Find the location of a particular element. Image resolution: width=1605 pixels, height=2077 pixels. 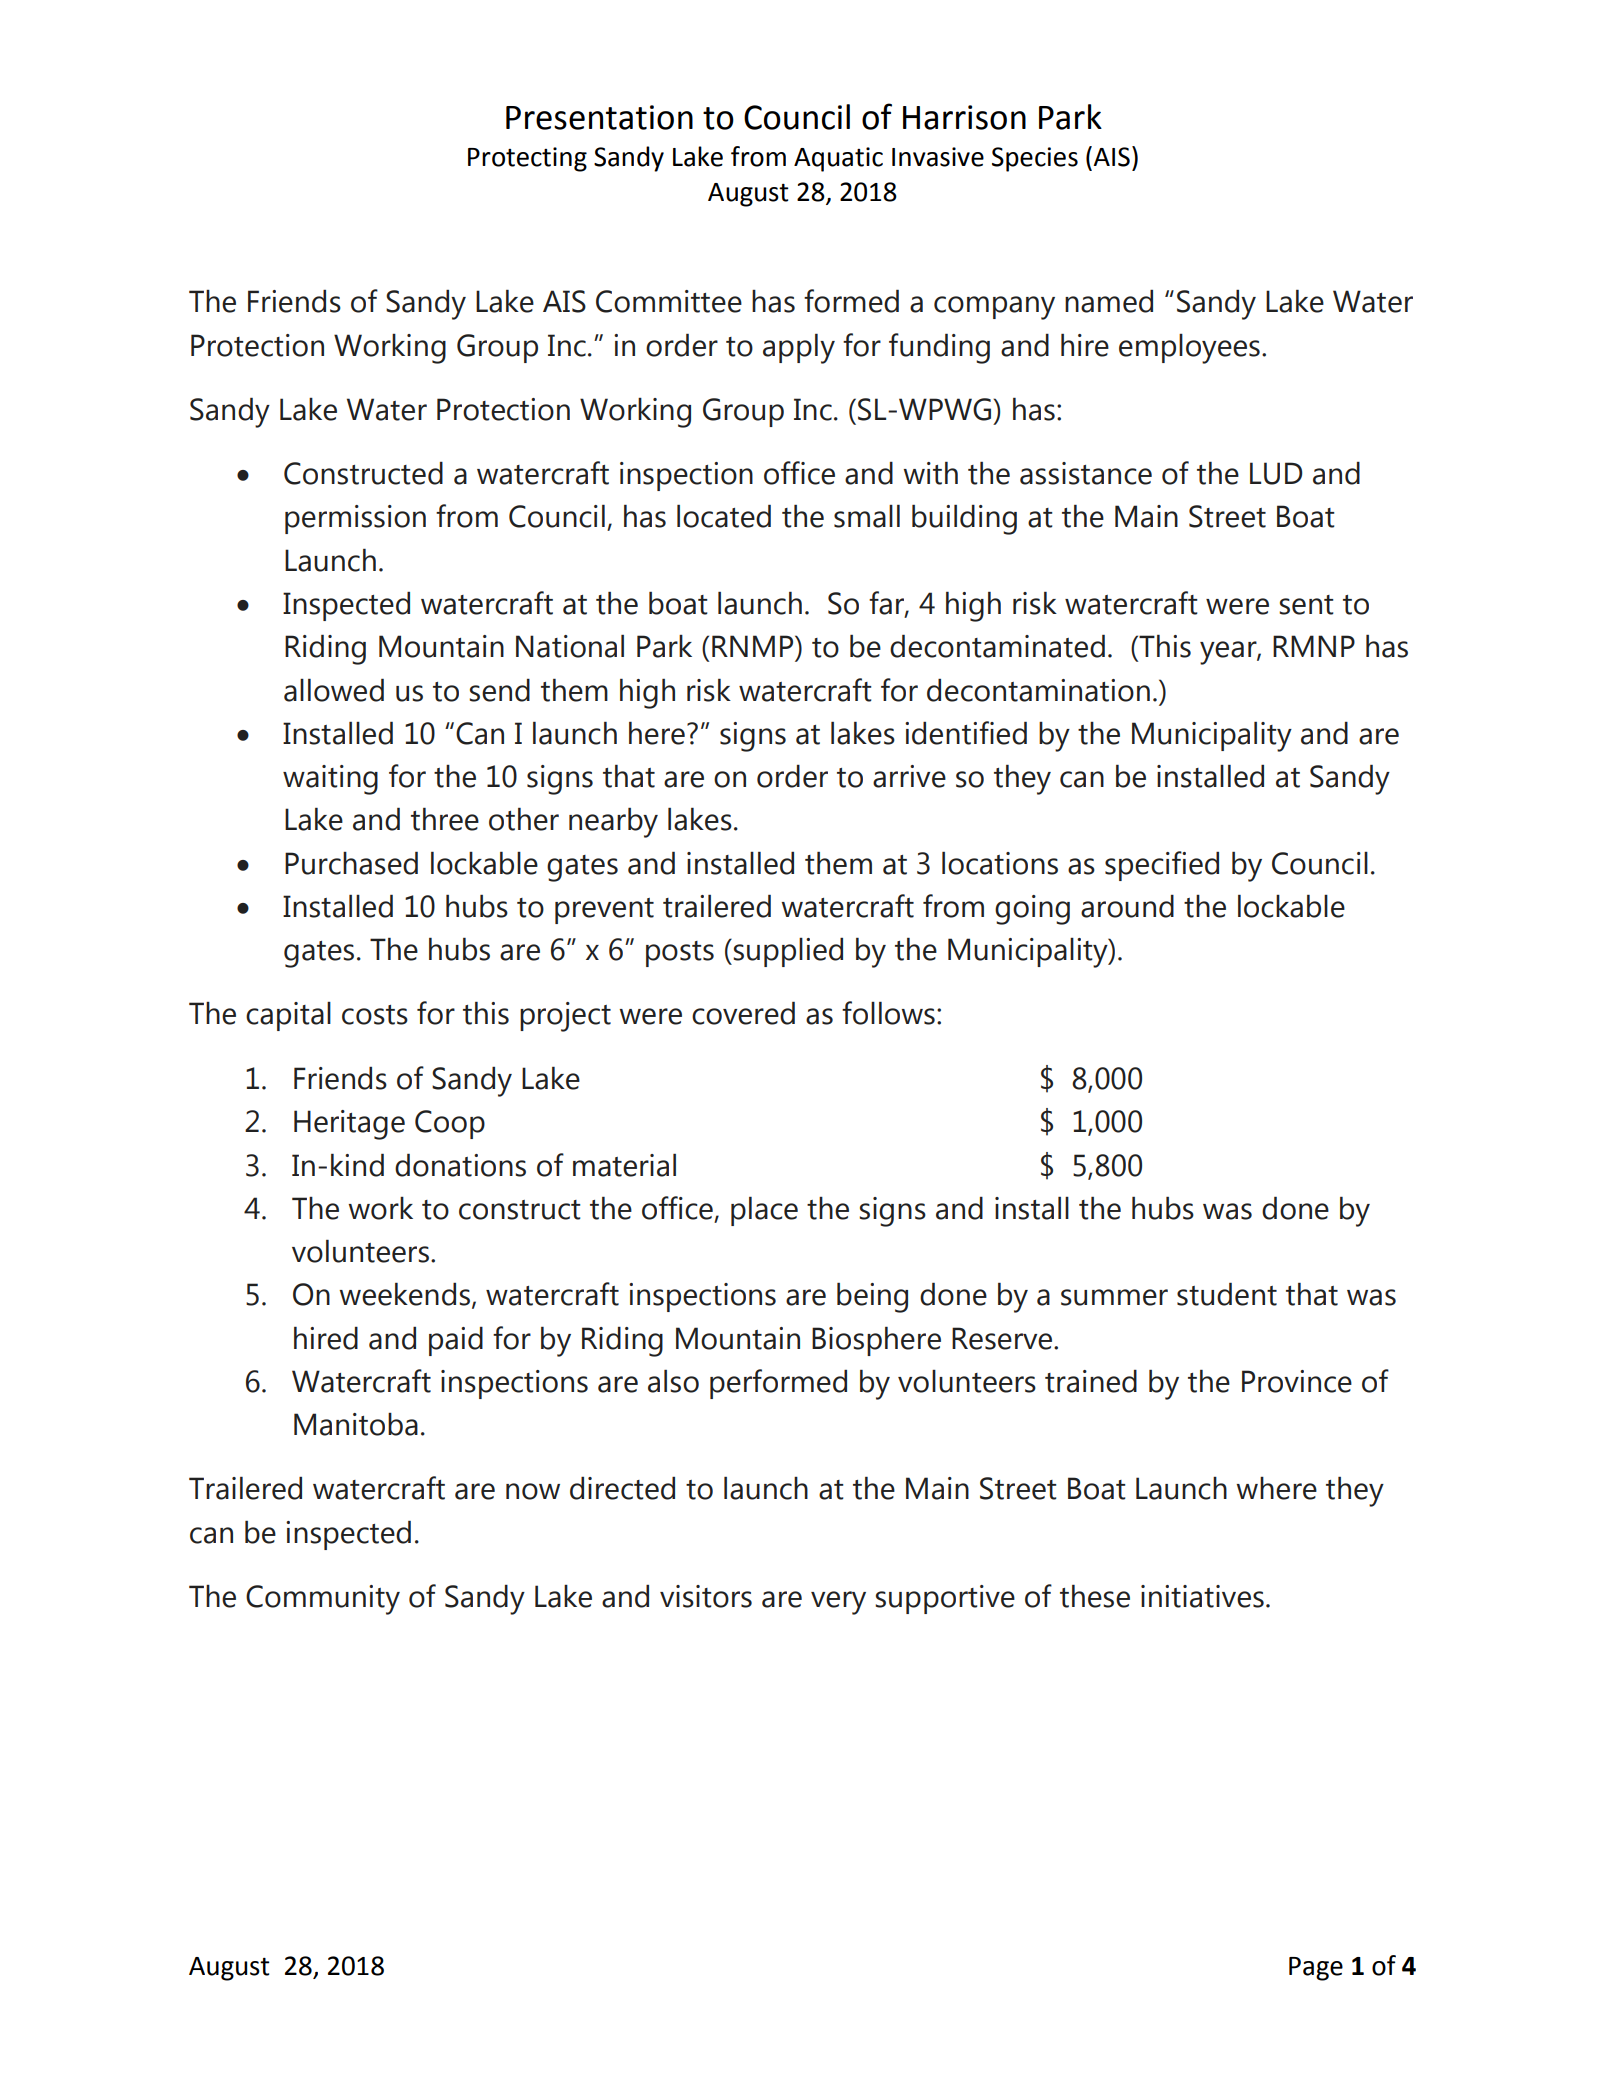

Aquatic is located at coordinates (838, 159).
